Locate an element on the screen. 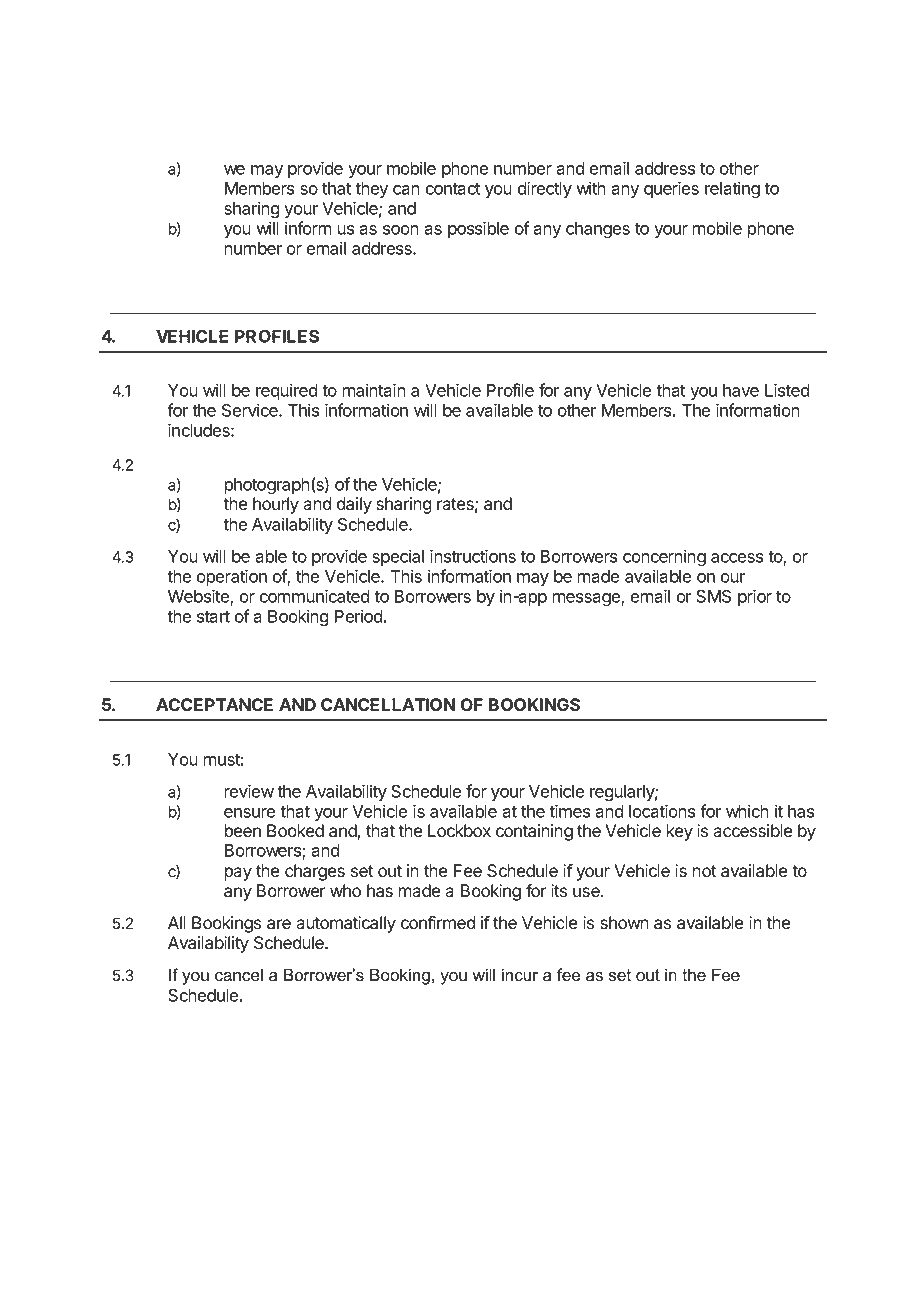  relating is located at coordinates (732, 190).
